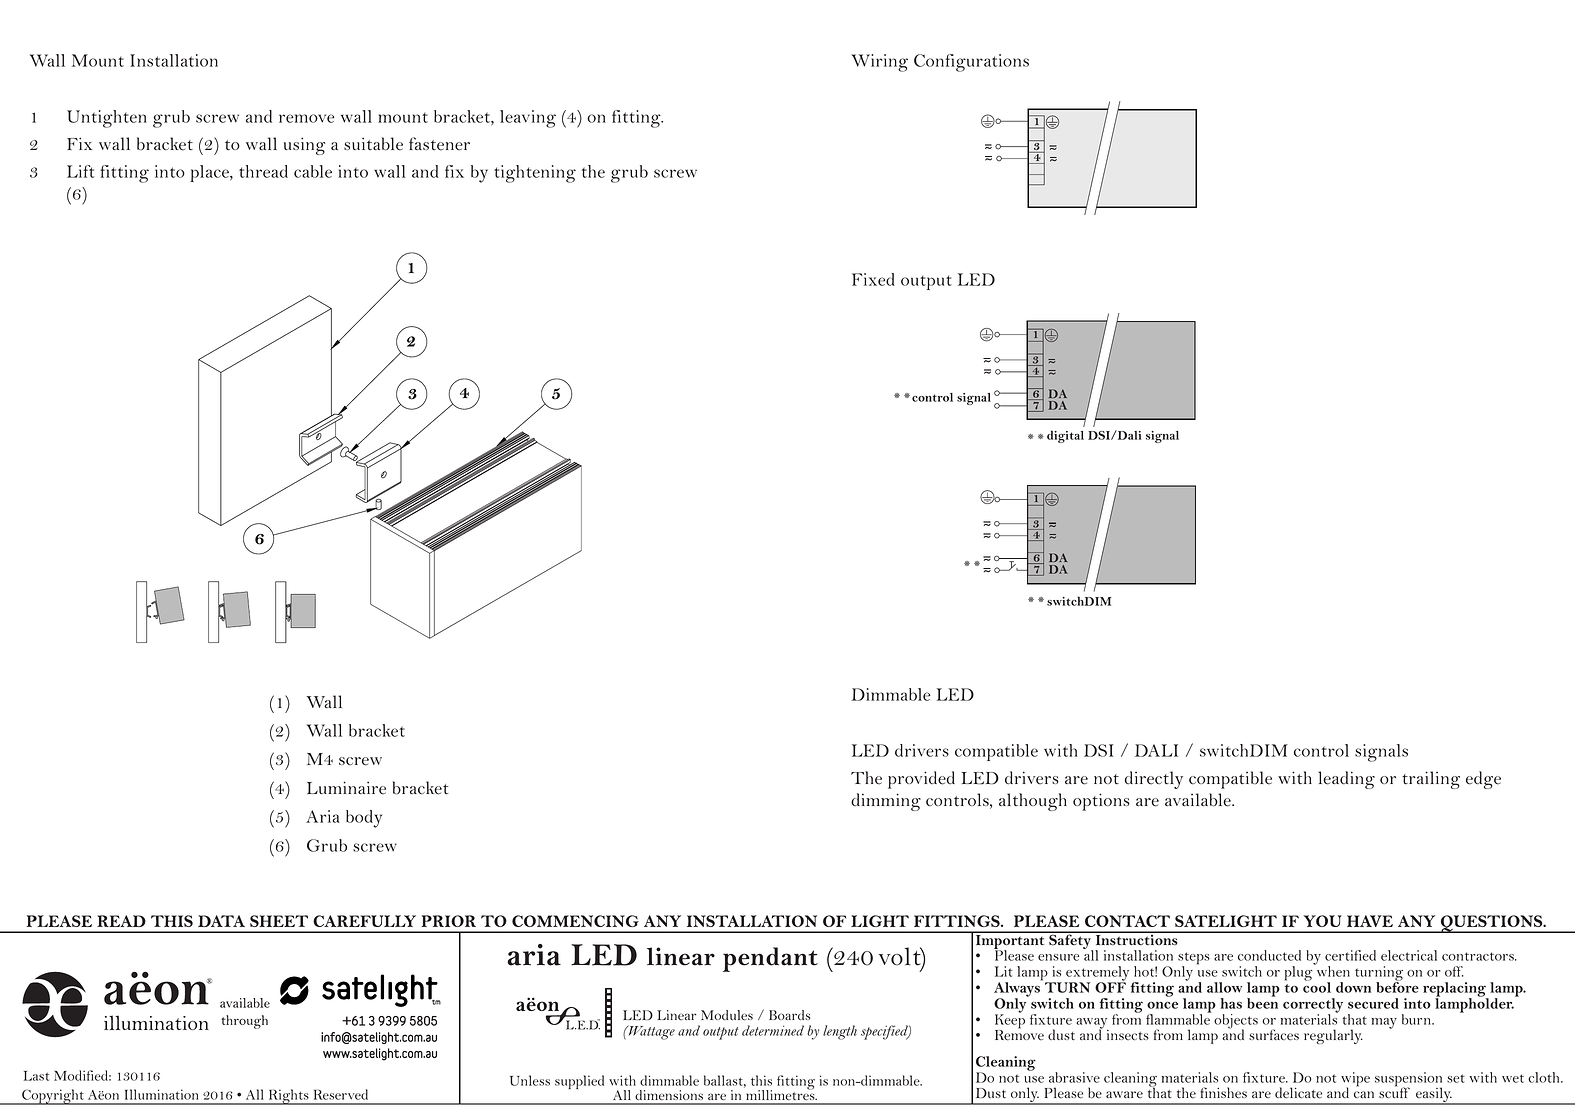 The height and width of the image is (1114, 1575). I want to click on using, so click(304, 146).
